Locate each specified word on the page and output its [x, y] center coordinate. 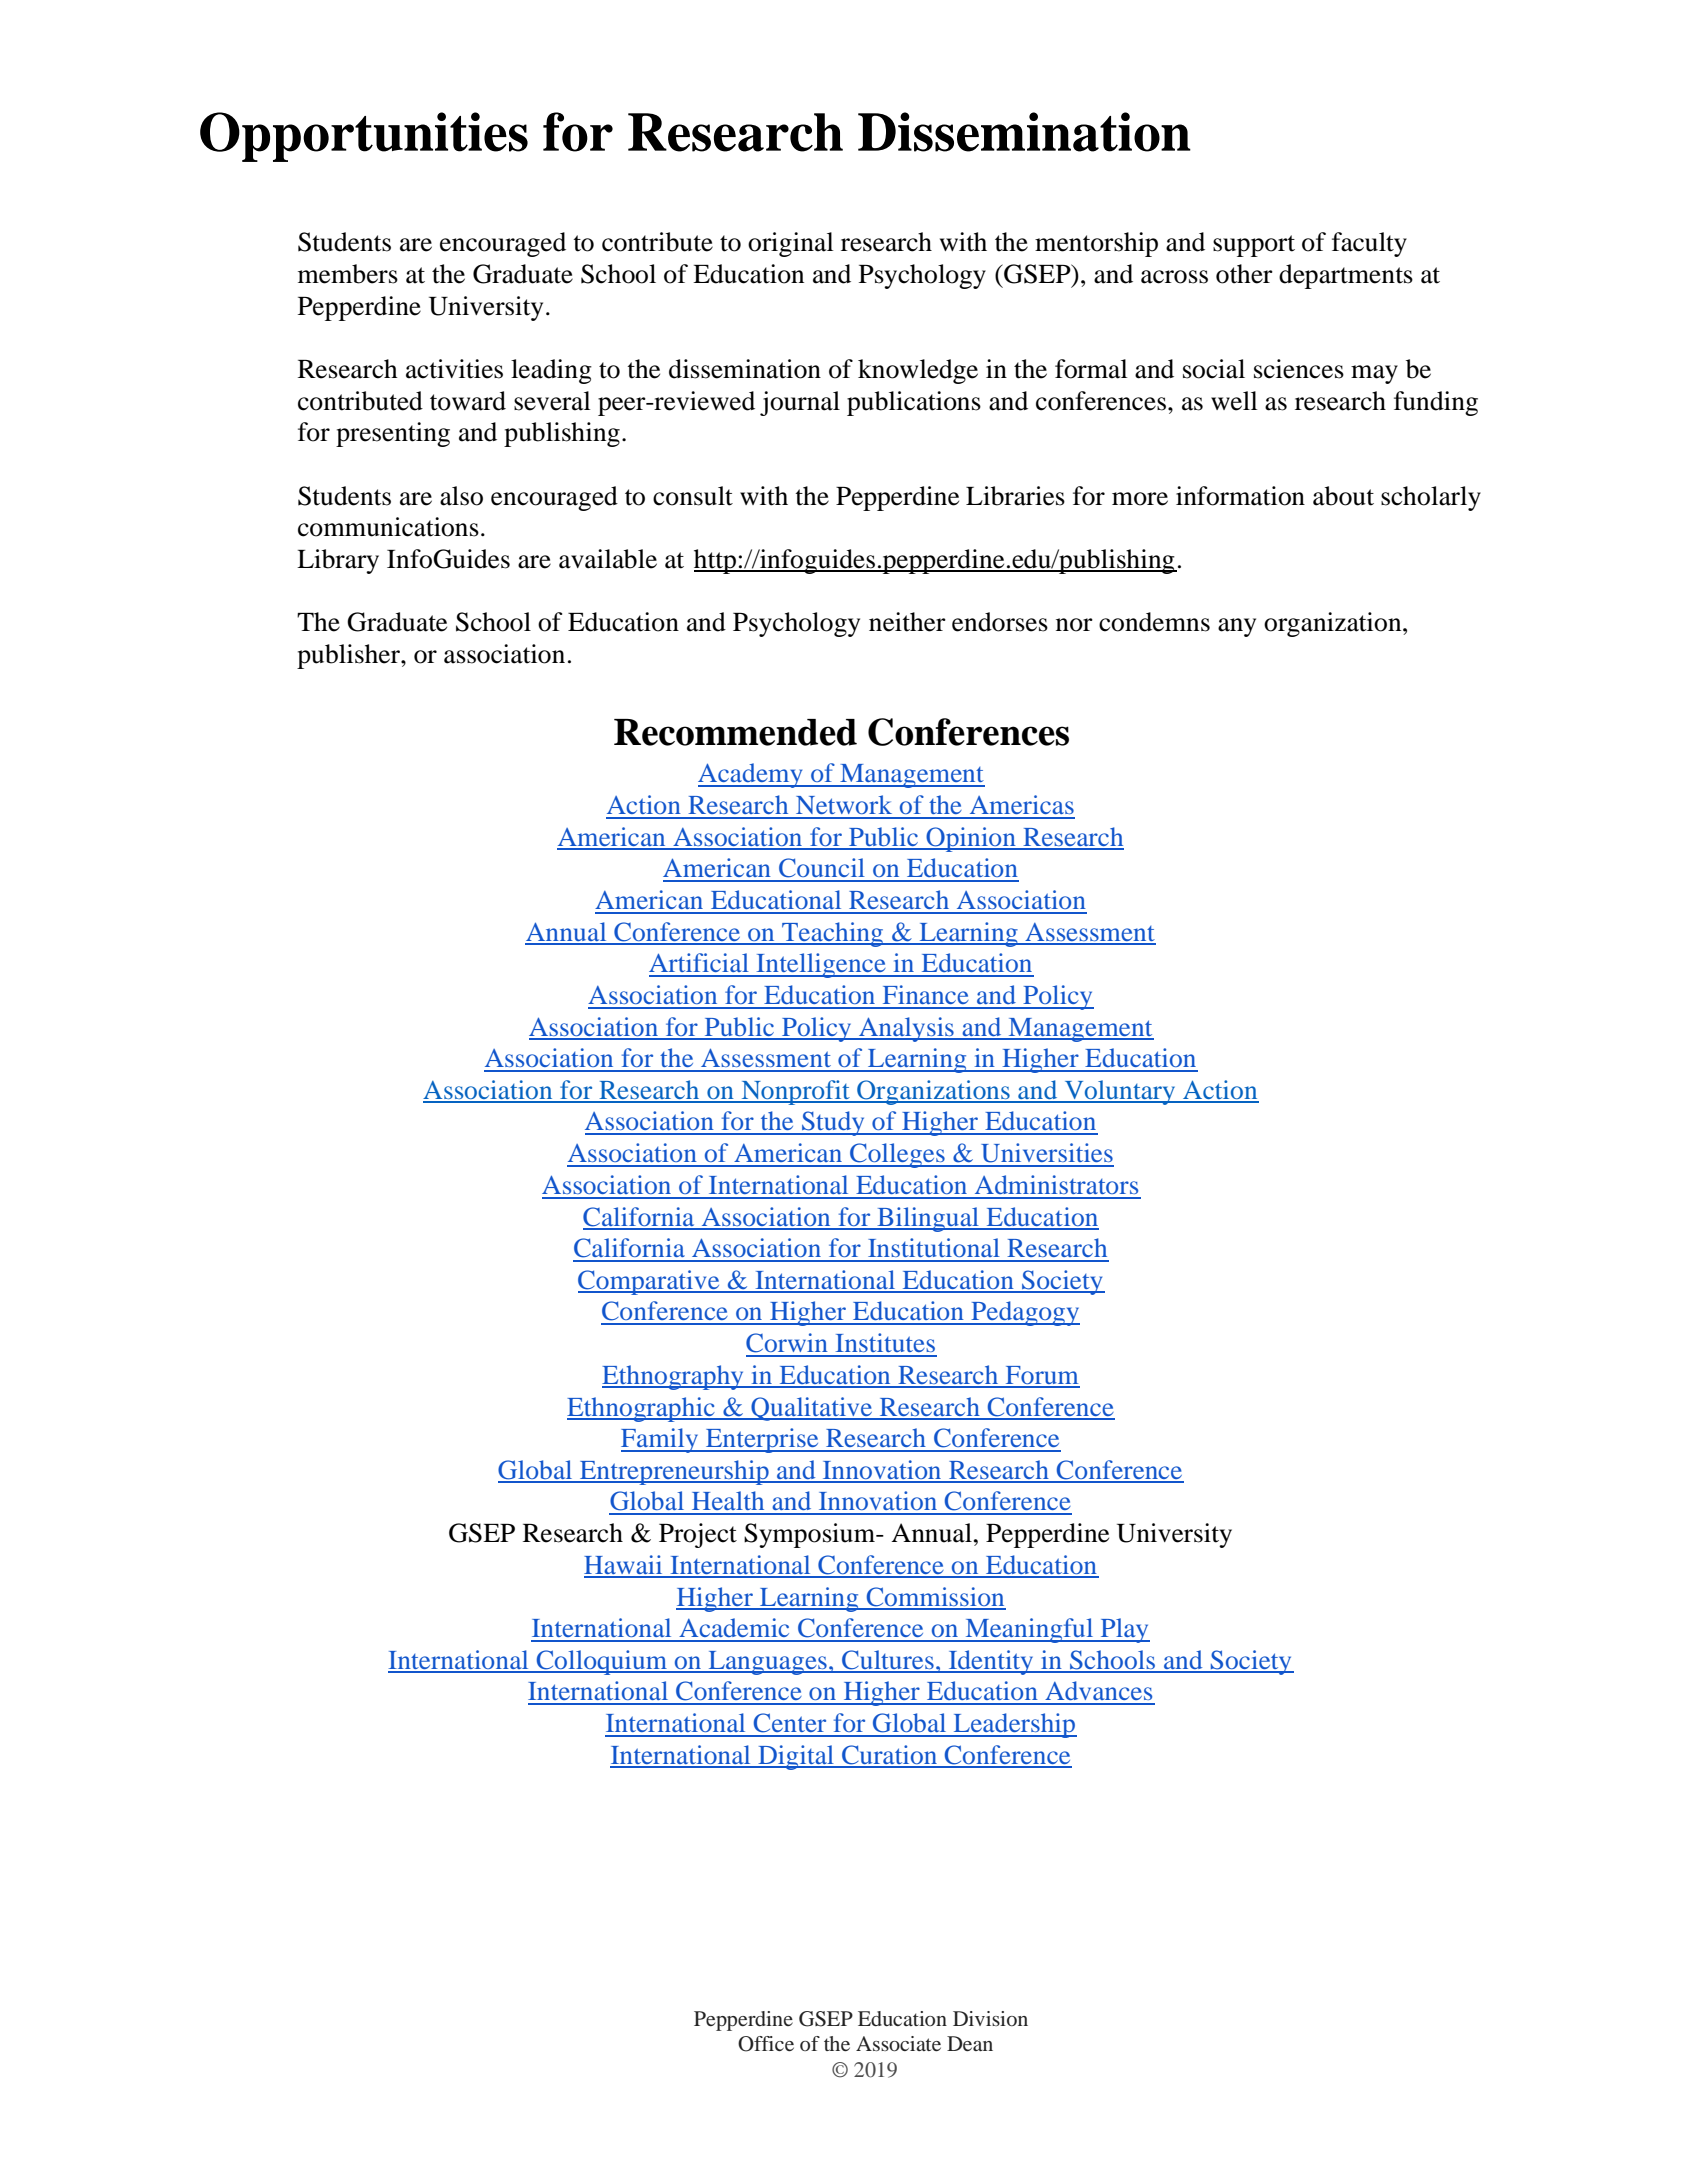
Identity [991, 1662]
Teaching [833, 934]
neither [907, 622]
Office [766, 2044]
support [1254, 246]
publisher [349, 656]
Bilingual [928, 1219]
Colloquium [602, 1662]
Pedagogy [1024, 1313]
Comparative [650, 1282]
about [1343, 496]
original [791, 244]
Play [1124, 1630]
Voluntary [1120, 1092]
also [461, 496]
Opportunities [364, 137]
